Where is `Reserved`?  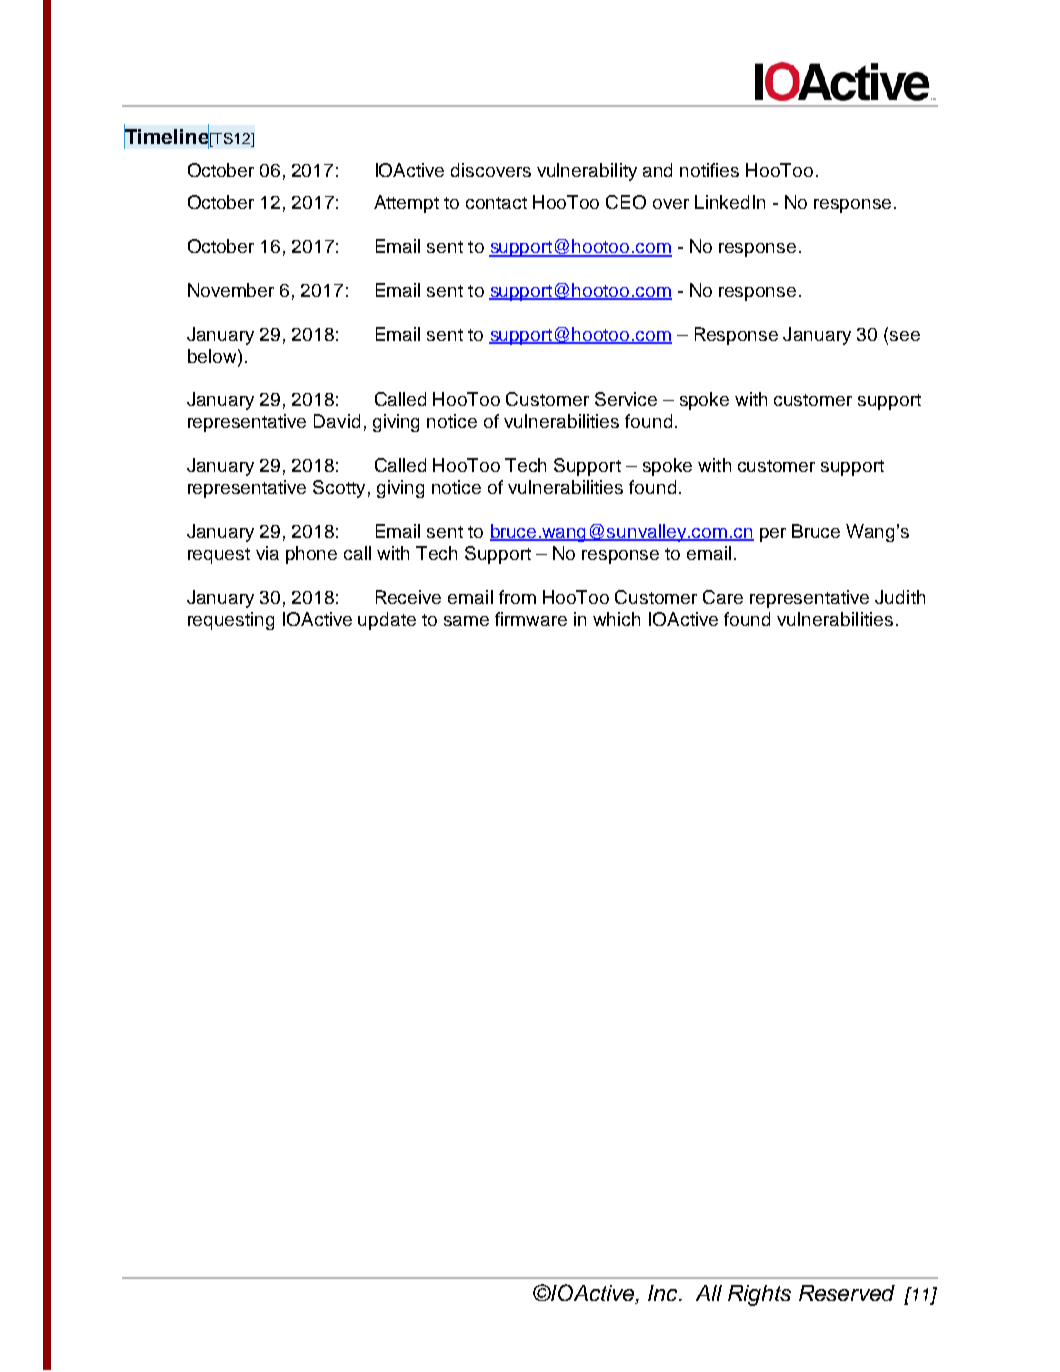 Reserved is located at coordinates (847, 1293).
